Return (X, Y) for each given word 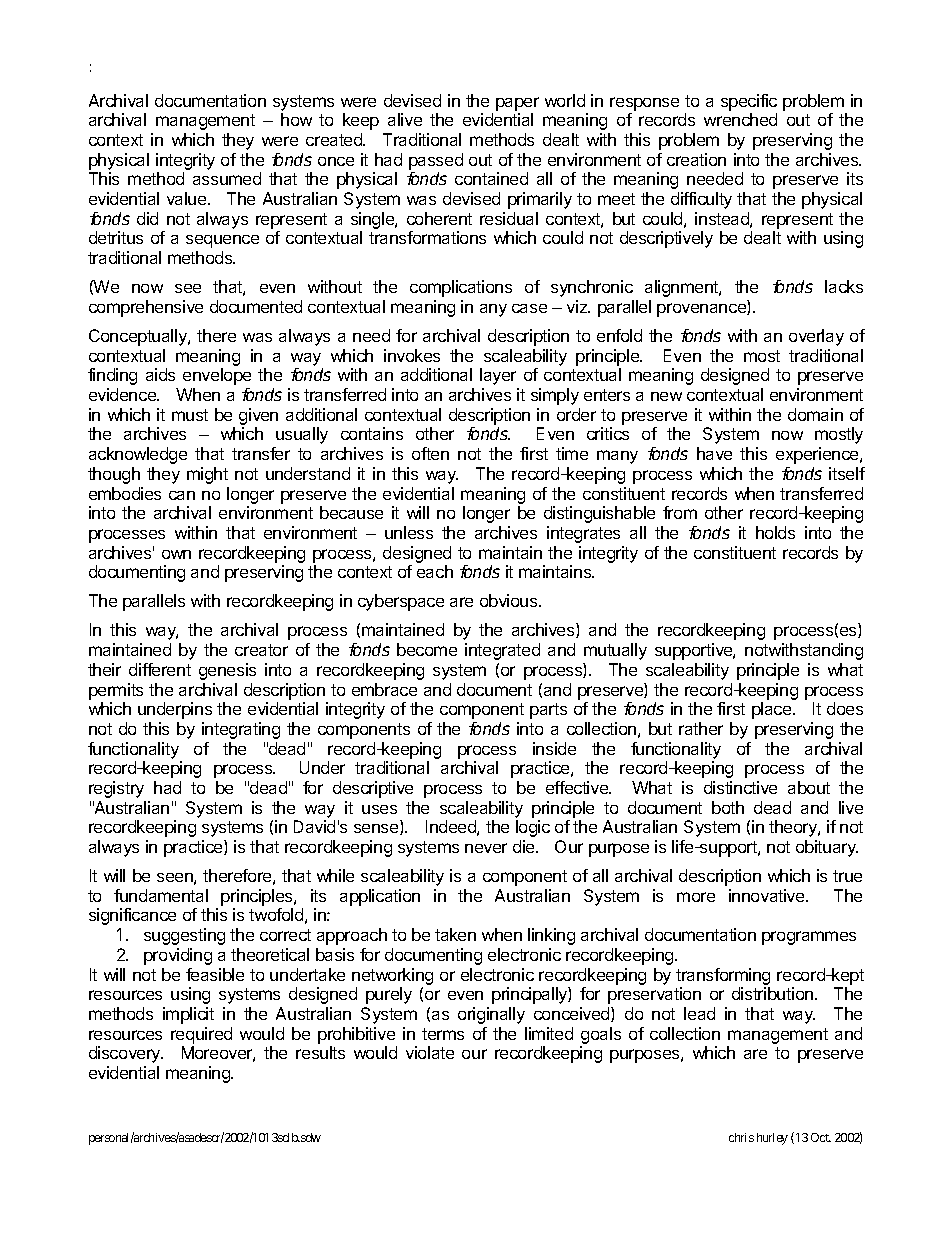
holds (775, 532)
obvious (510, 600)
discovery (126, 1054)
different (160, 669)
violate (430, 1052)
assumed (227, 178)
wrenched (740, 119)
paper (517, 104)
